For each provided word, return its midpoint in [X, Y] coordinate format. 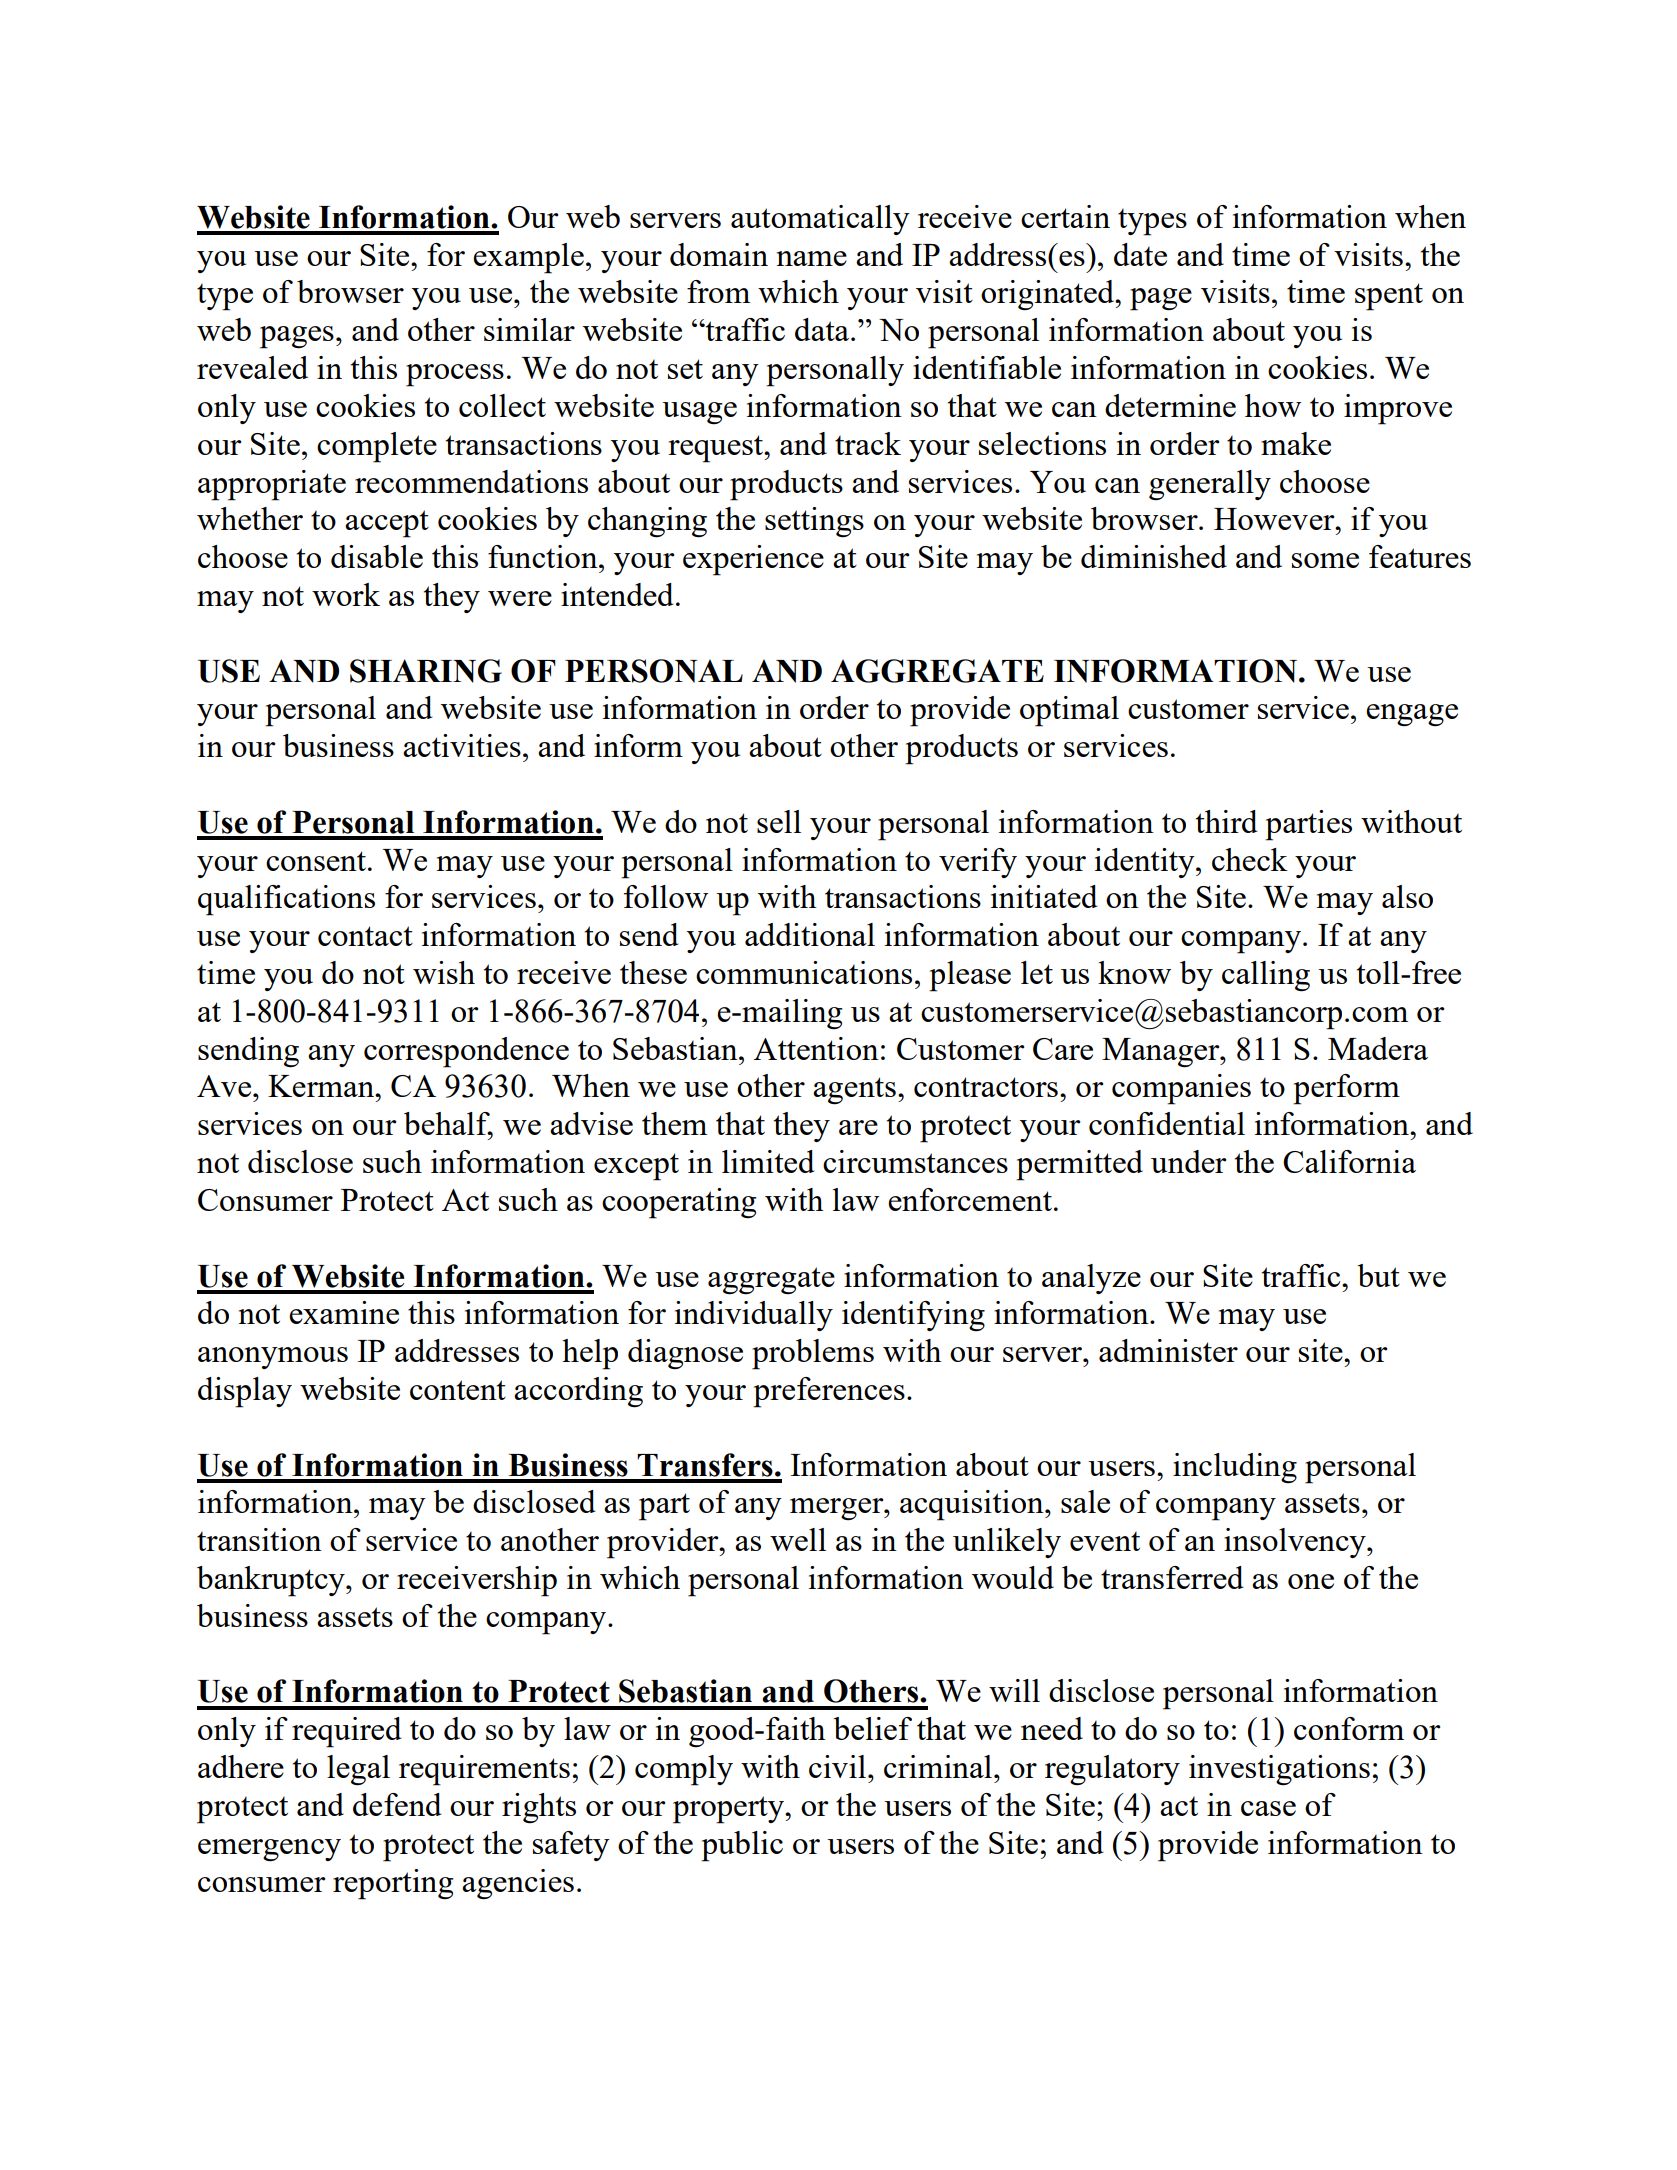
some [1325, 560]
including [1235, 1468]
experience [753, 560]
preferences [829, 1392]
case [1268, 1808]
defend [397, 1804]
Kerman [322, 1086]
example [528, 258]
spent [1389, 297]
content [458, 1390]
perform [1346, 1089]
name [811, 258]
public [742, 1846]
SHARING [426, 671]
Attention [816, 1048]
